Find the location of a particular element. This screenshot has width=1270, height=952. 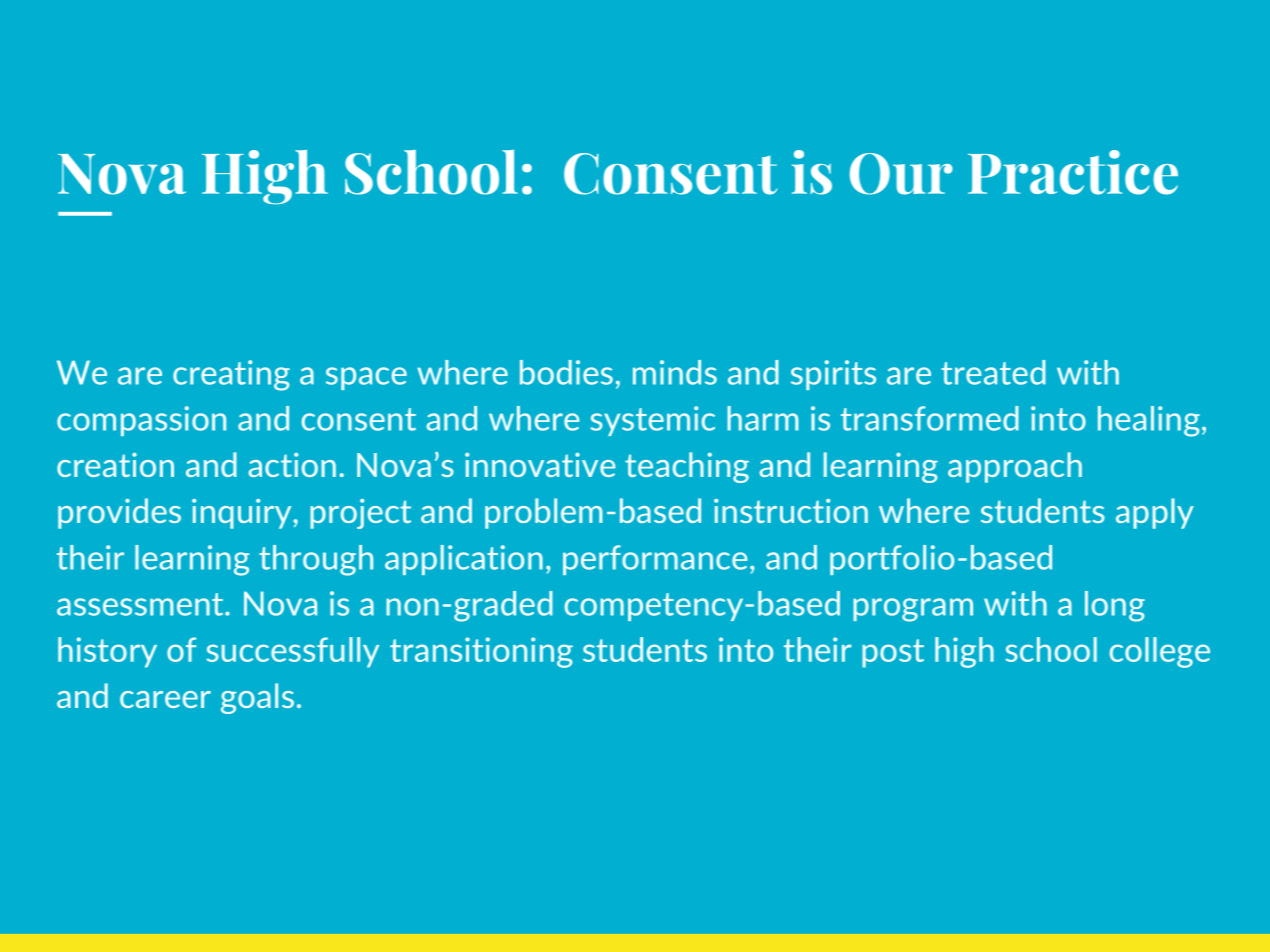

creating is located at coordinates (231, 375).
